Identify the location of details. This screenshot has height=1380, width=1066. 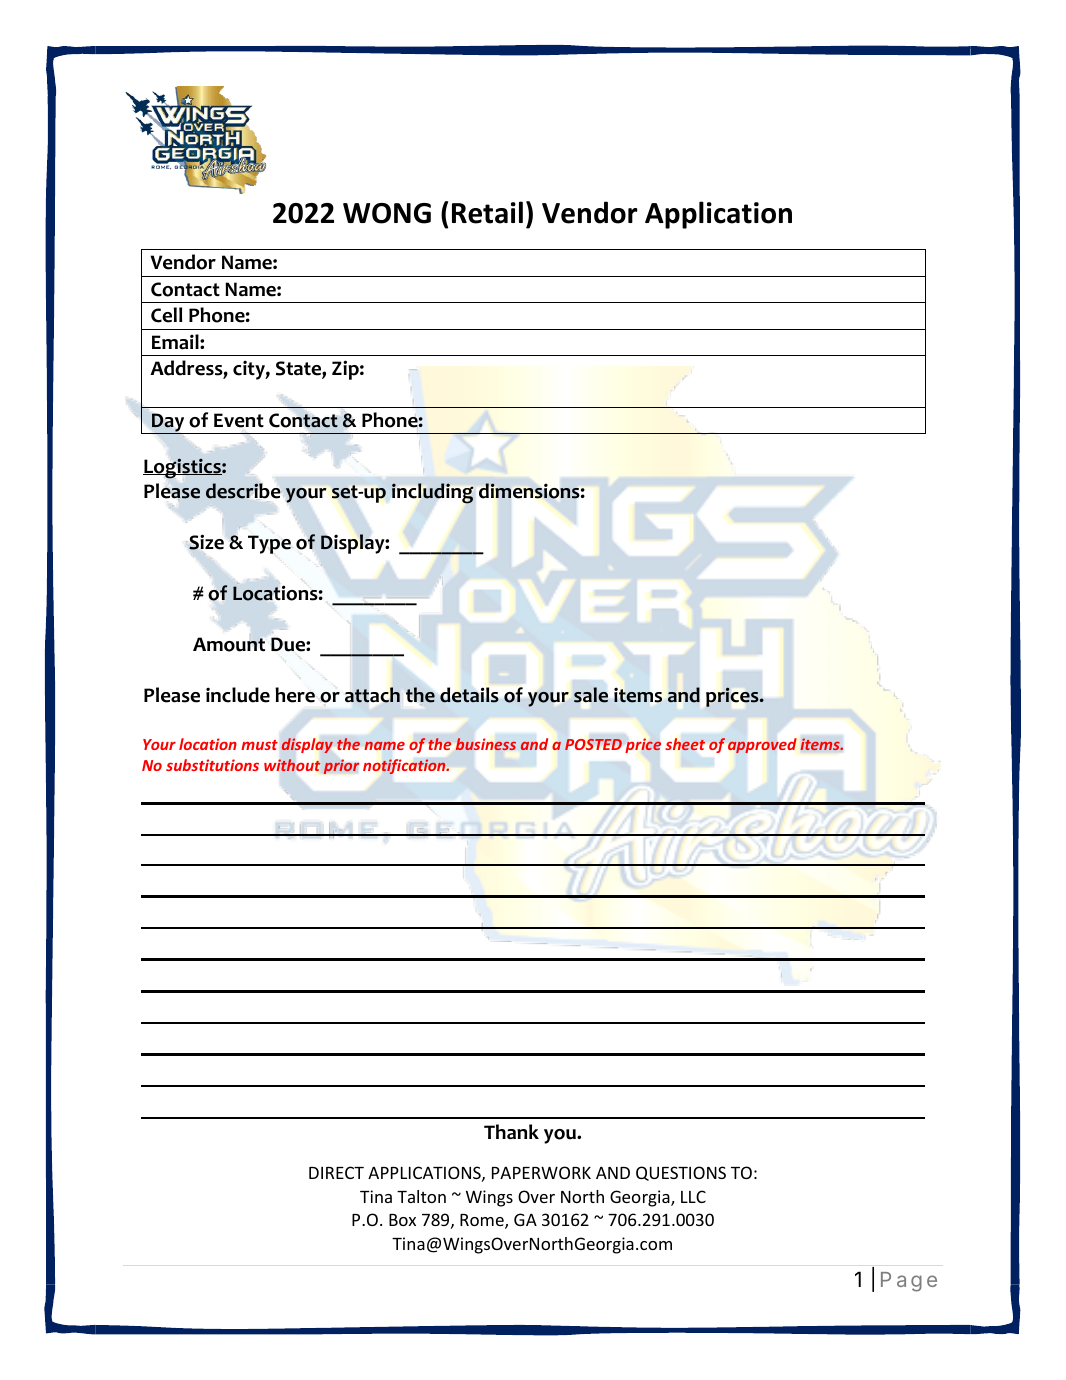
(469, 695).
